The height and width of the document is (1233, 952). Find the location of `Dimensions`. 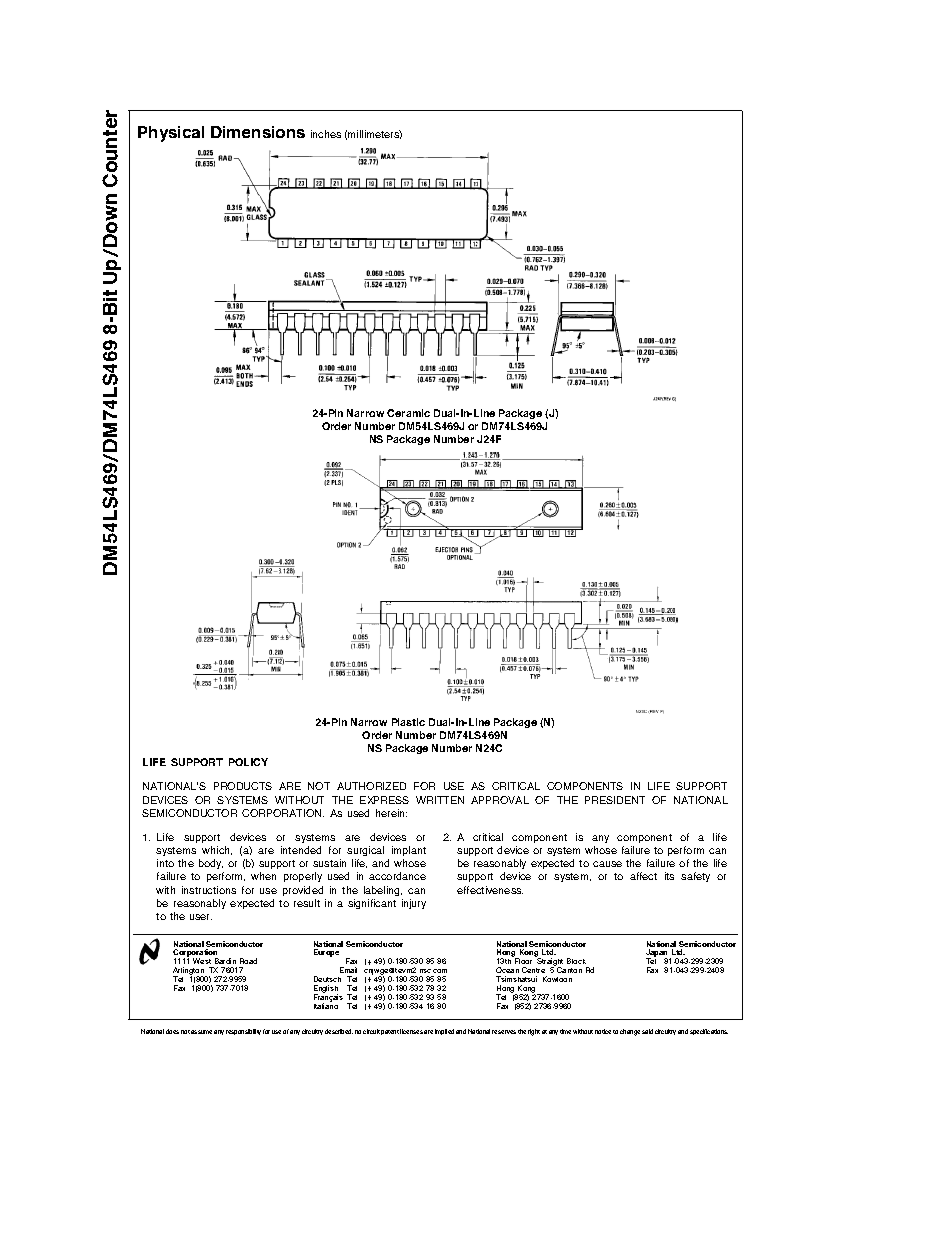

Dimensions is located at coordinates (258, 132).
